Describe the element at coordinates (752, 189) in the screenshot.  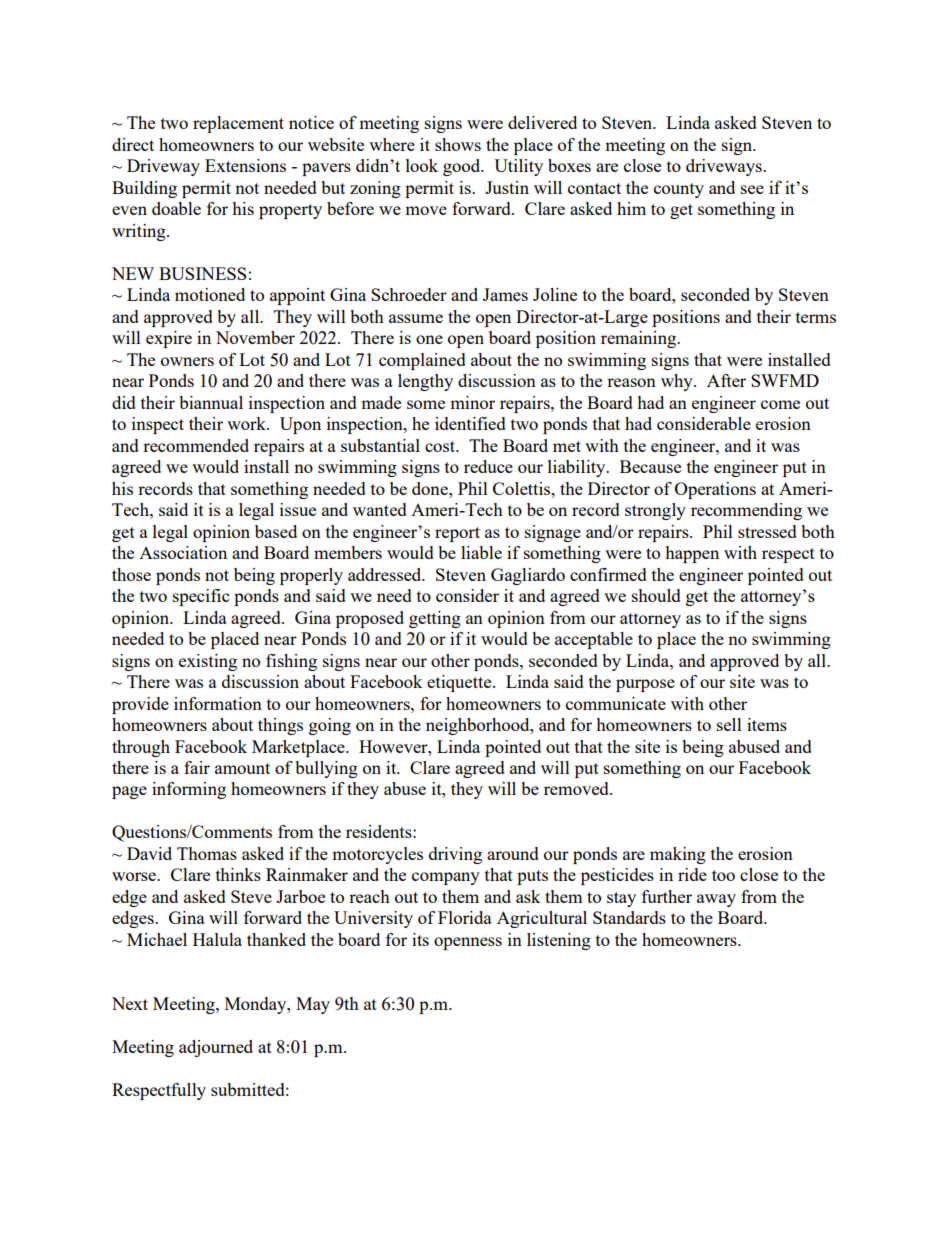
I see `see` at that location.
